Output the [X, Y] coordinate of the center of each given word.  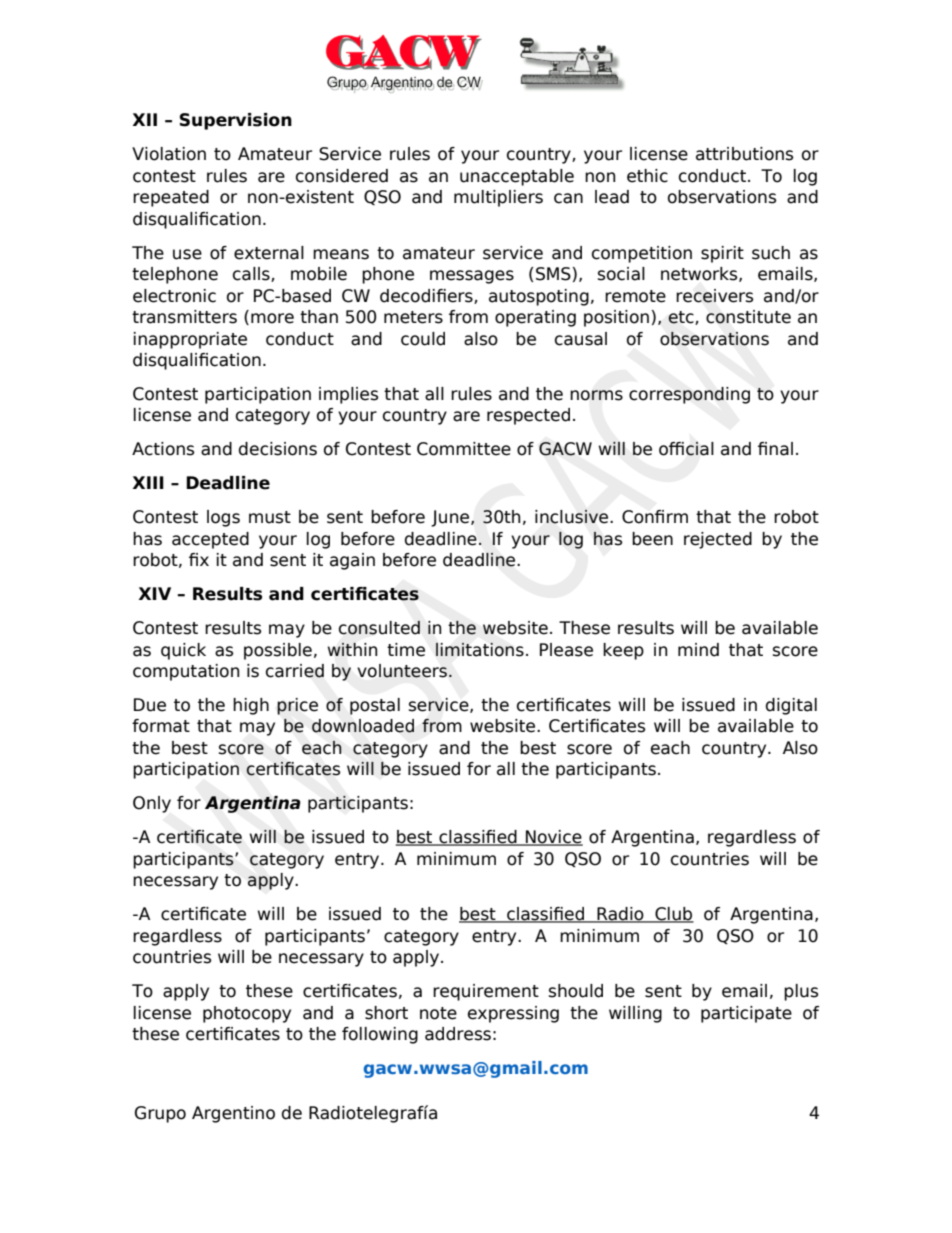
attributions [744, 154]
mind [698, 650]
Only [152, 804]
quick [183, 651]
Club [673, 915]
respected [528, 416]
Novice [553, 838]
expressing [513, 1014]
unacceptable [517, 177]
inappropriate [190, 340]
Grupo [160, 1114]
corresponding [689, 395]
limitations [480, 650]
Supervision [236, 121]
